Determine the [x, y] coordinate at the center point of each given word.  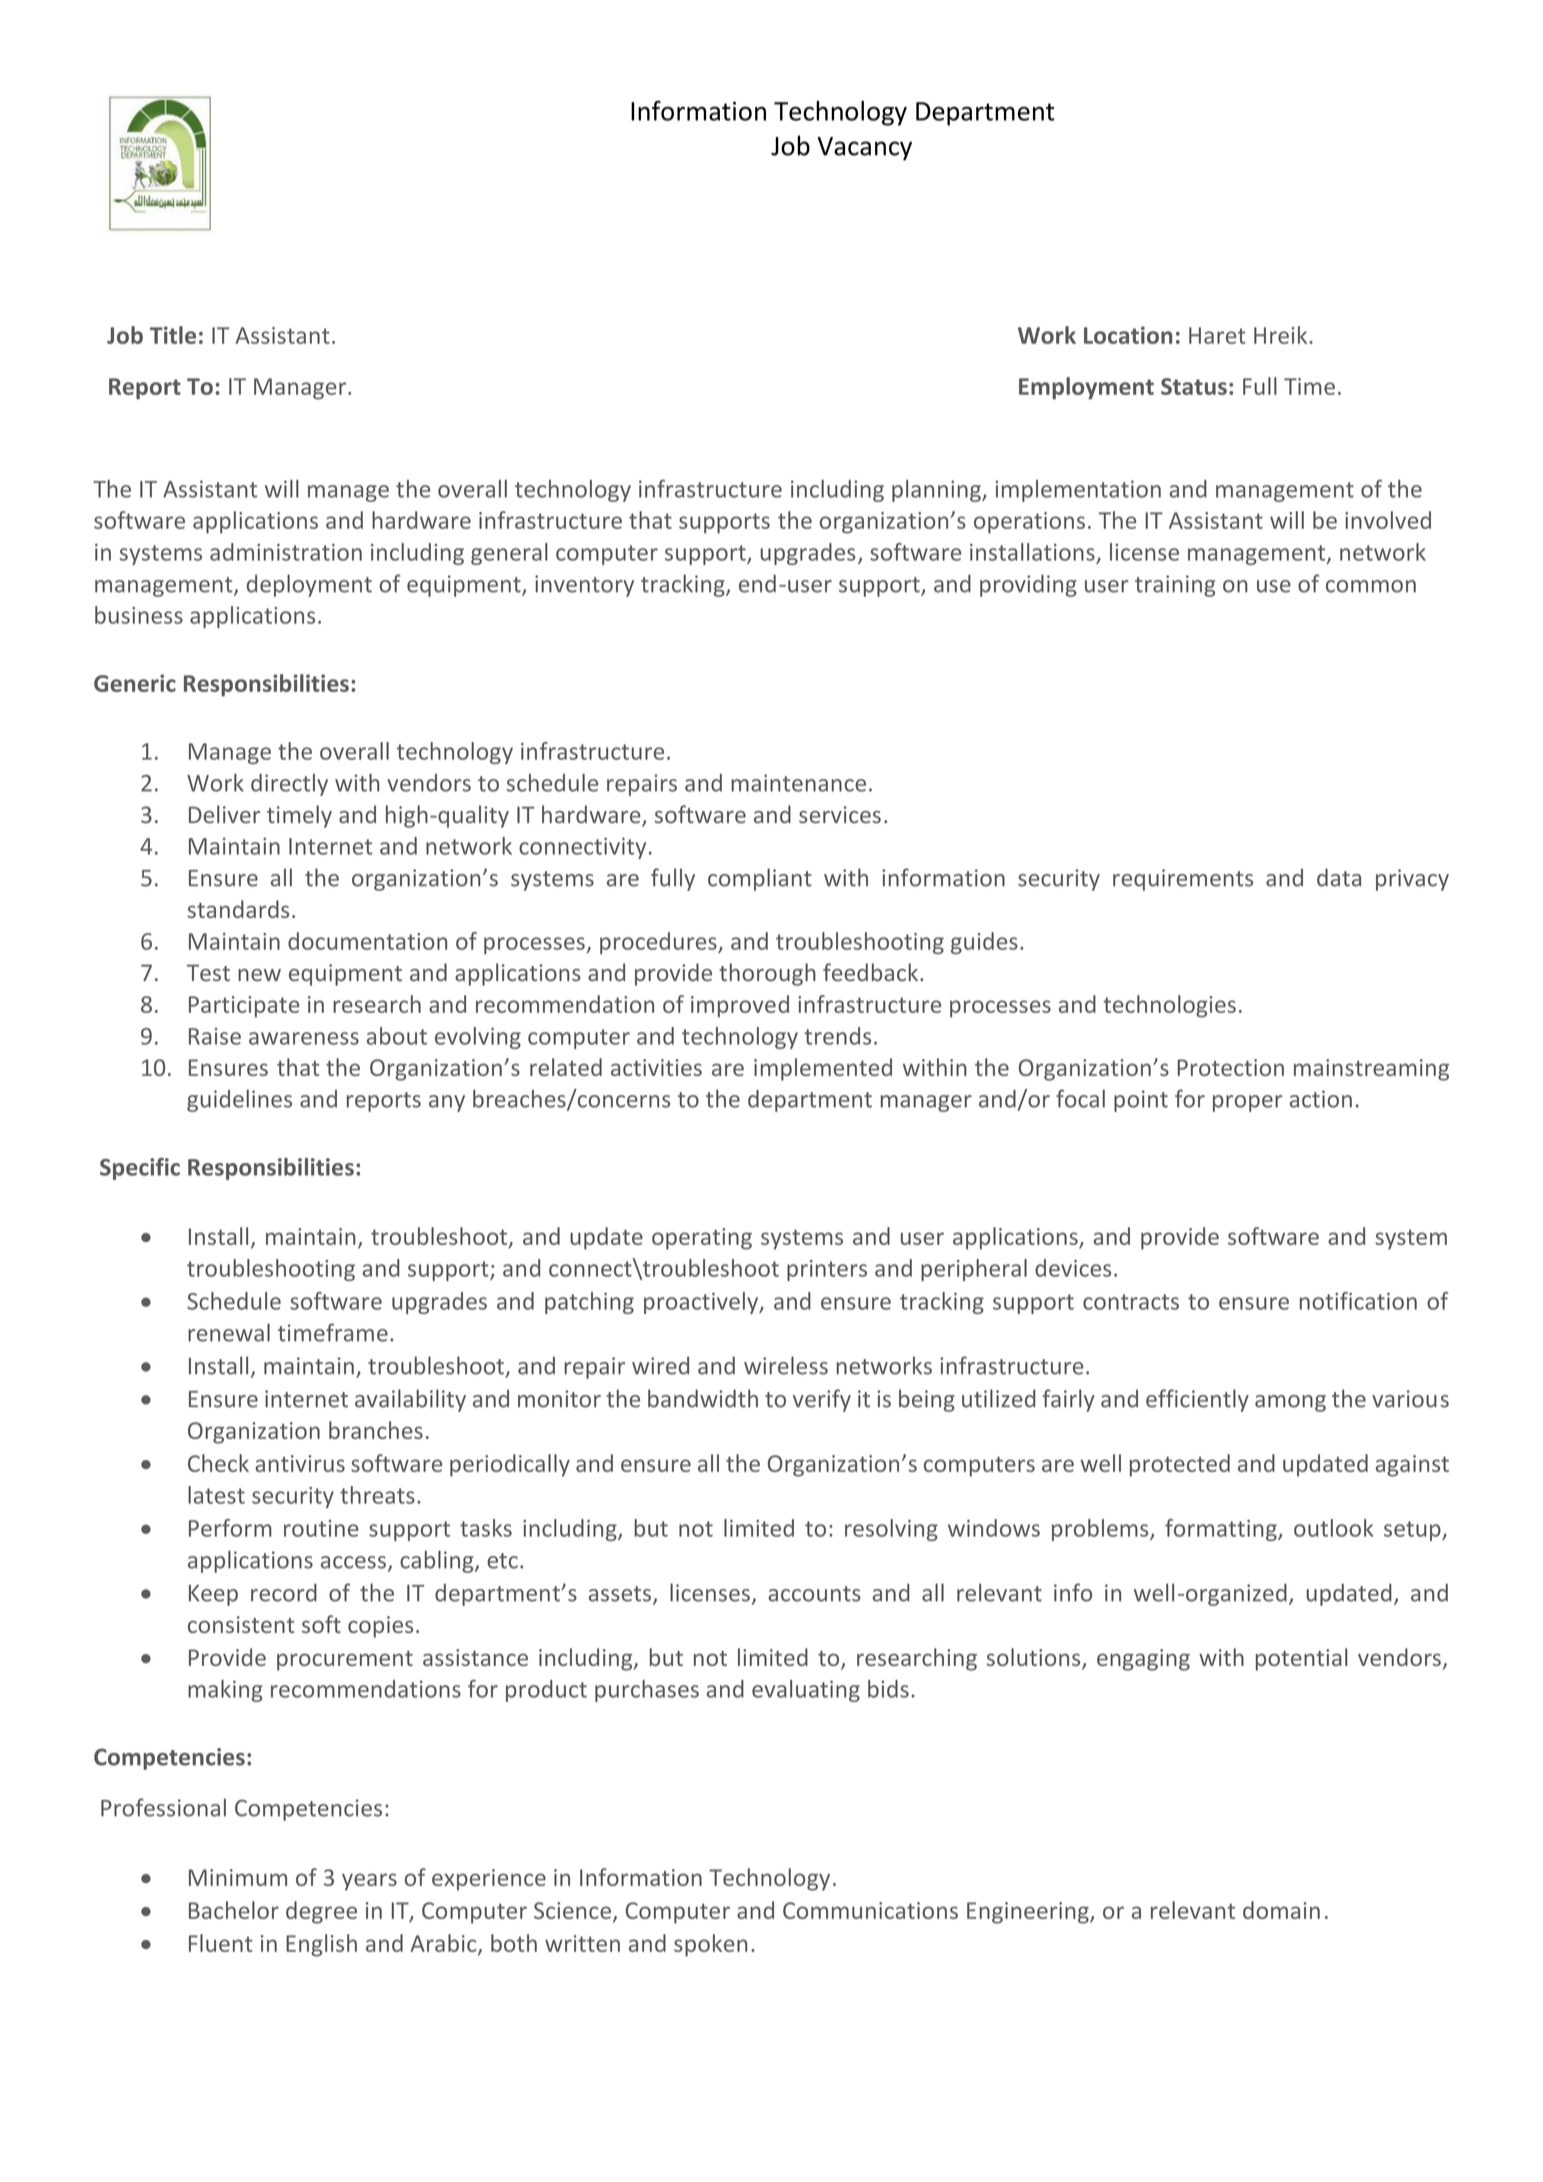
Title [173, 335]
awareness [304, 1038]
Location [1128, 335]
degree [321, 1912]
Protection [1231, 1067]
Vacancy [864, 149]
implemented [823, 1069]
